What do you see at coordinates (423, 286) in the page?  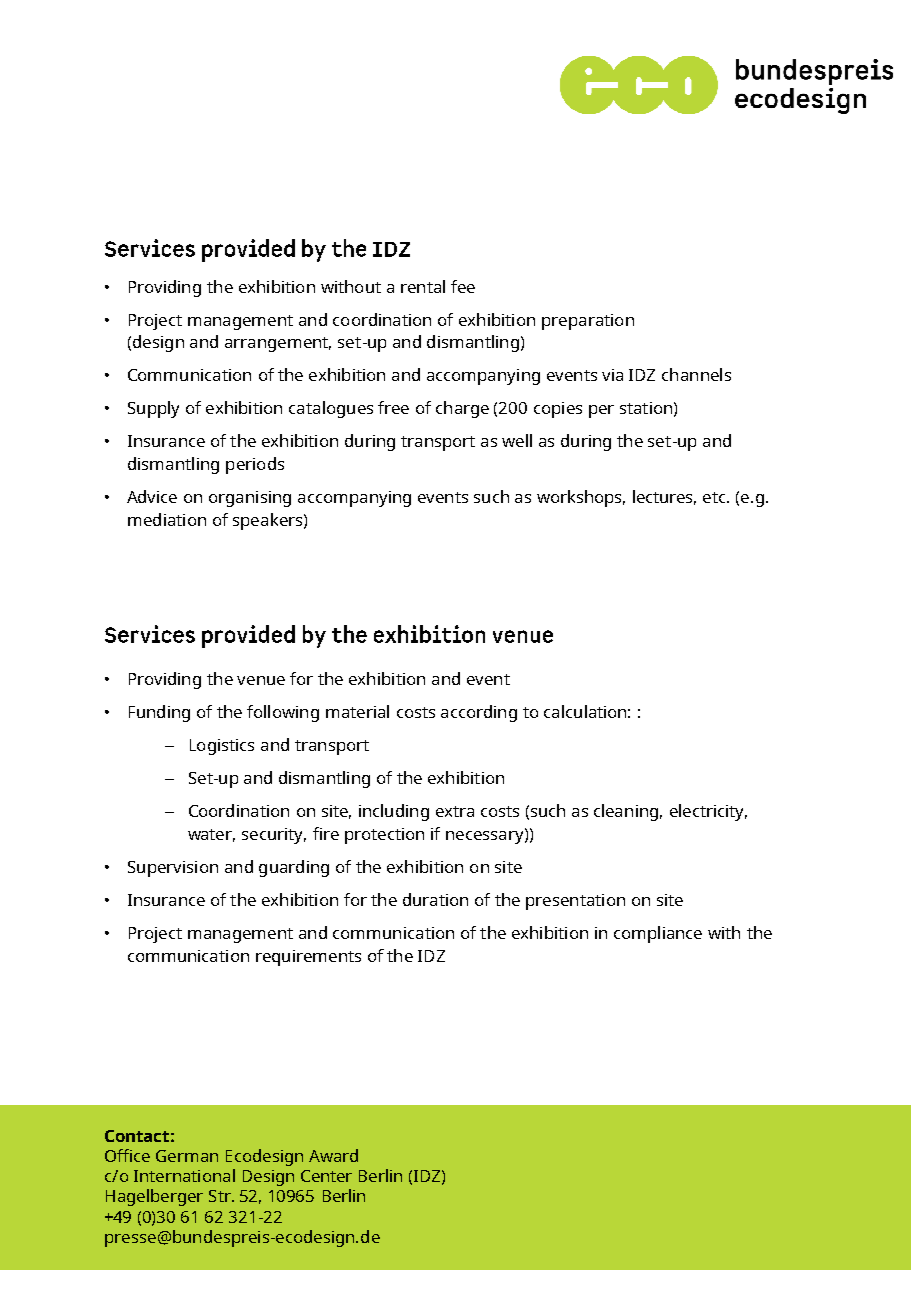 I see `rental` at bounding box center [423, 286].
